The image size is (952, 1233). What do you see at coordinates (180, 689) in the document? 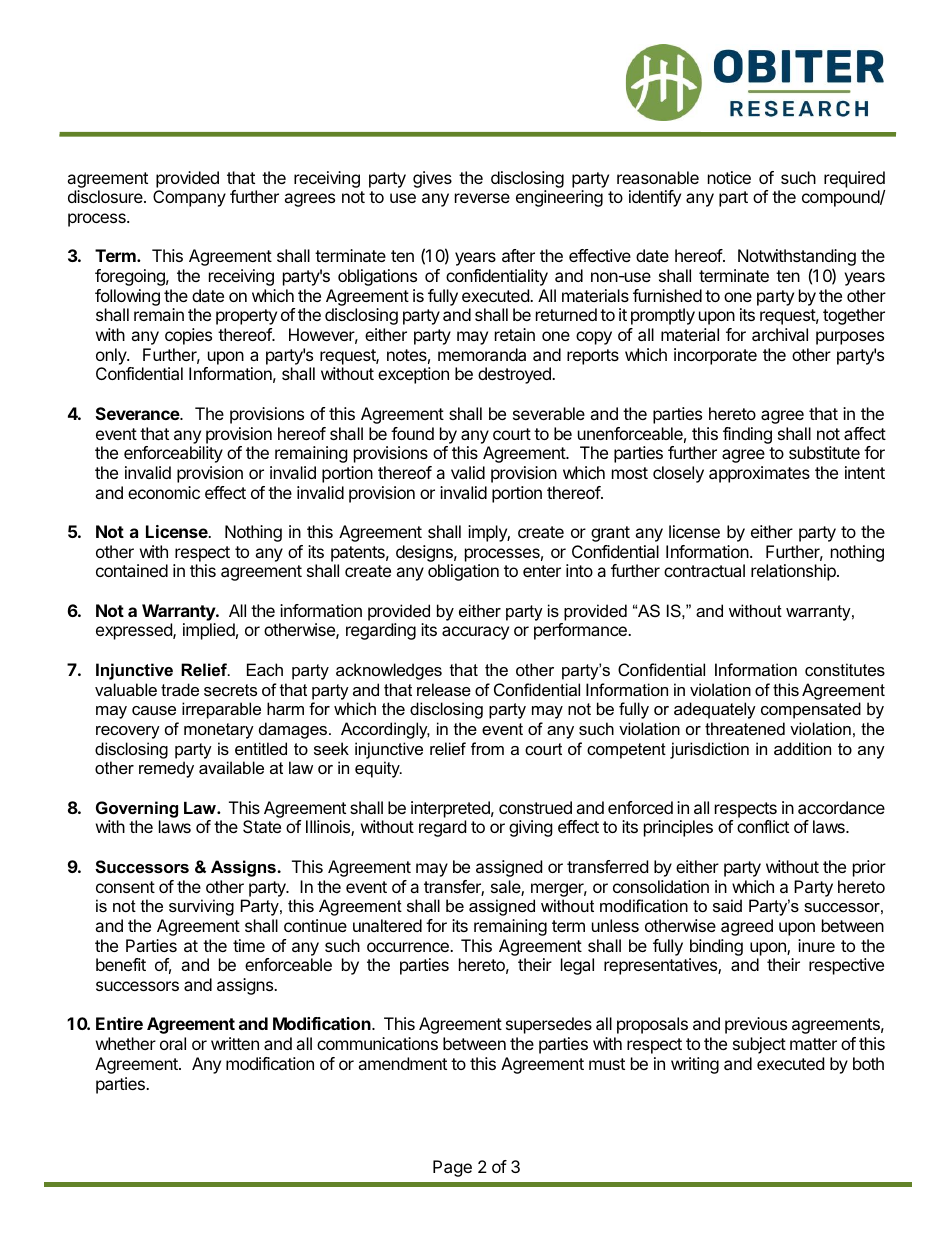
I see `trade` at bounding box center [180, 689].
